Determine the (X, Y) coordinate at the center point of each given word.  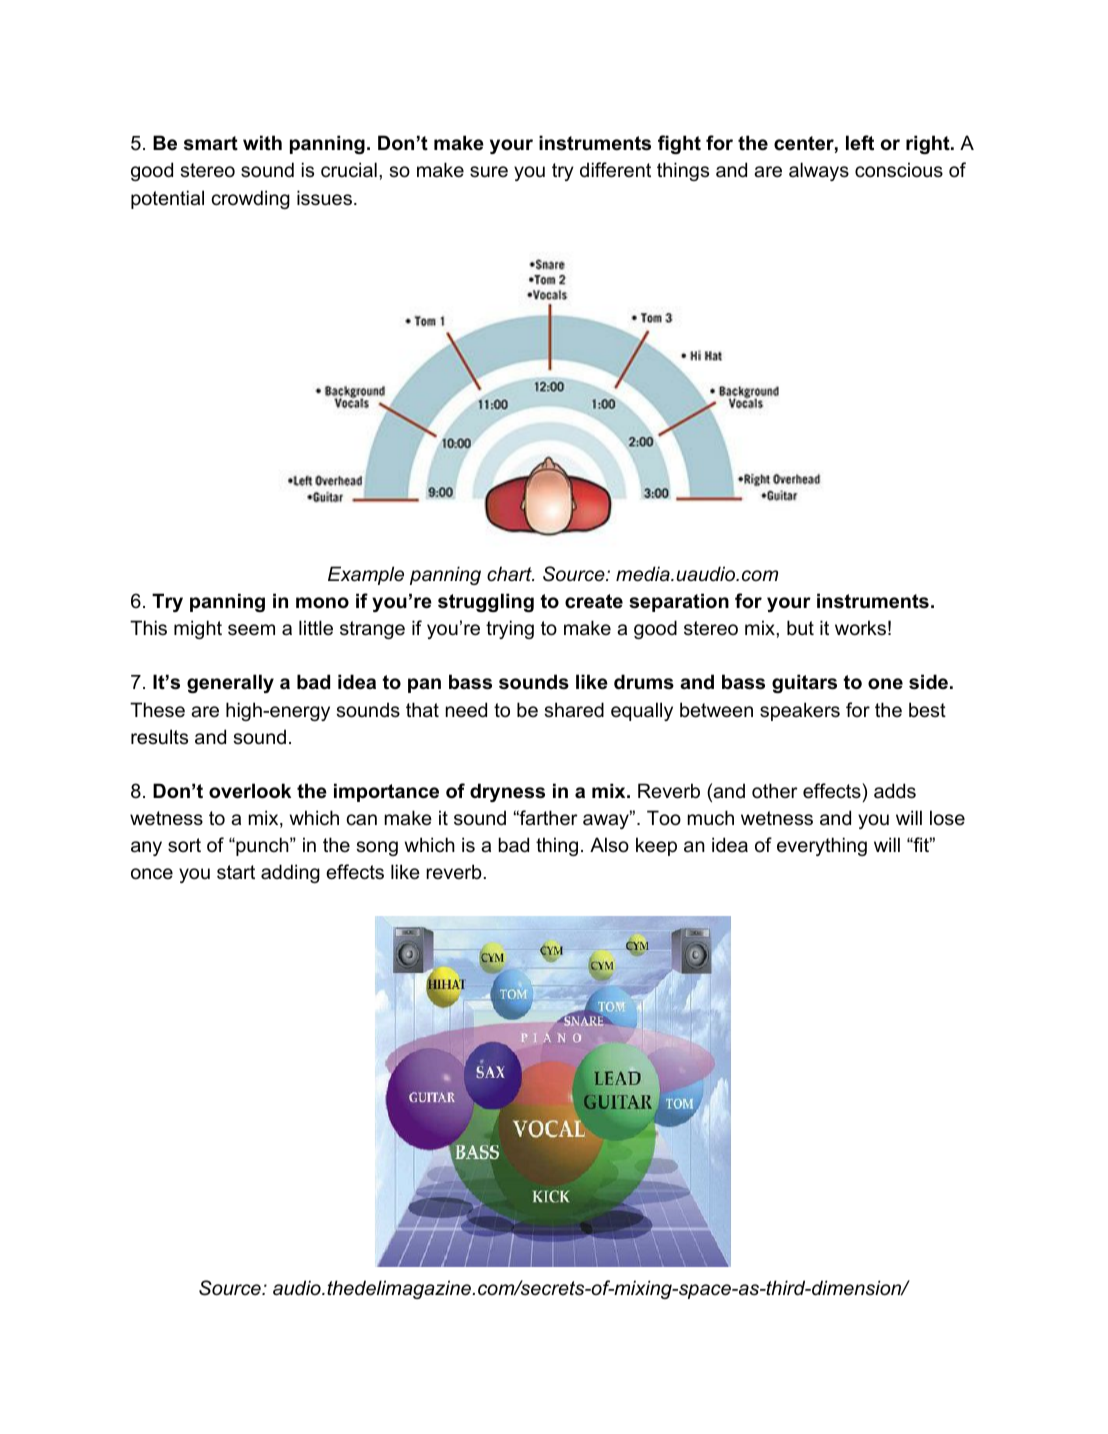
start (236, 872)
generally (230, 683)
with (262, 143)
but (800, 627)
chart (510, 574)
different (615, 170)
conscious (899, 170)
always (819, 171)
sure (489, 172)
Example (366, 575)
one (885, 684)
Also (609, 845)
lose (947, 818)
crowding (251, 199)
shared (574, 710)
